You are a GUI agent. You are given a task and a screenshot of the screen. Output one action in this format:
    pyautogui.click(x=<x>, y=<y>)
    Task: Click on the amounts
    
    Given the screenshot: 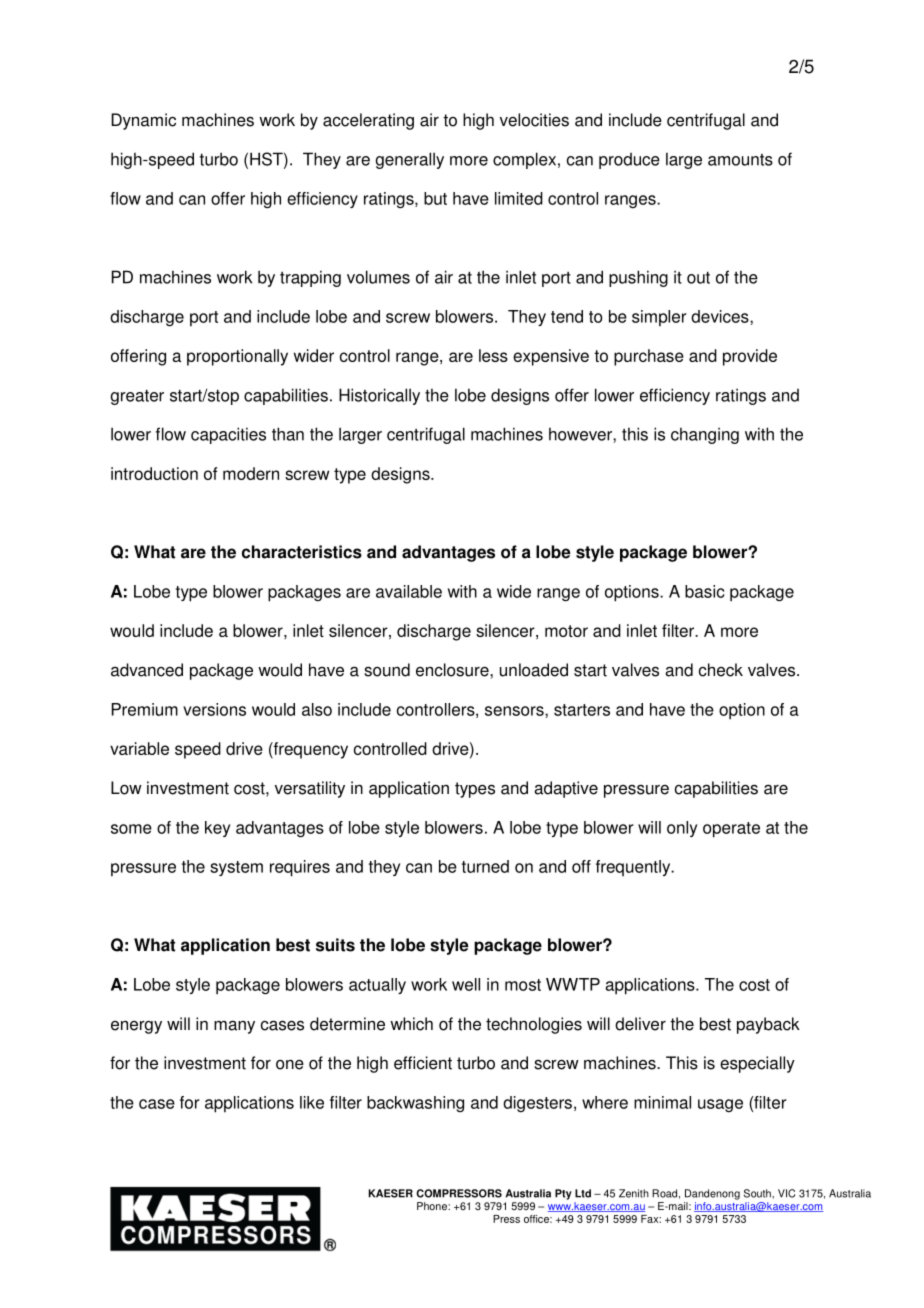 What is the action you would take?
    pyautogui.click(x=740, y=160)
